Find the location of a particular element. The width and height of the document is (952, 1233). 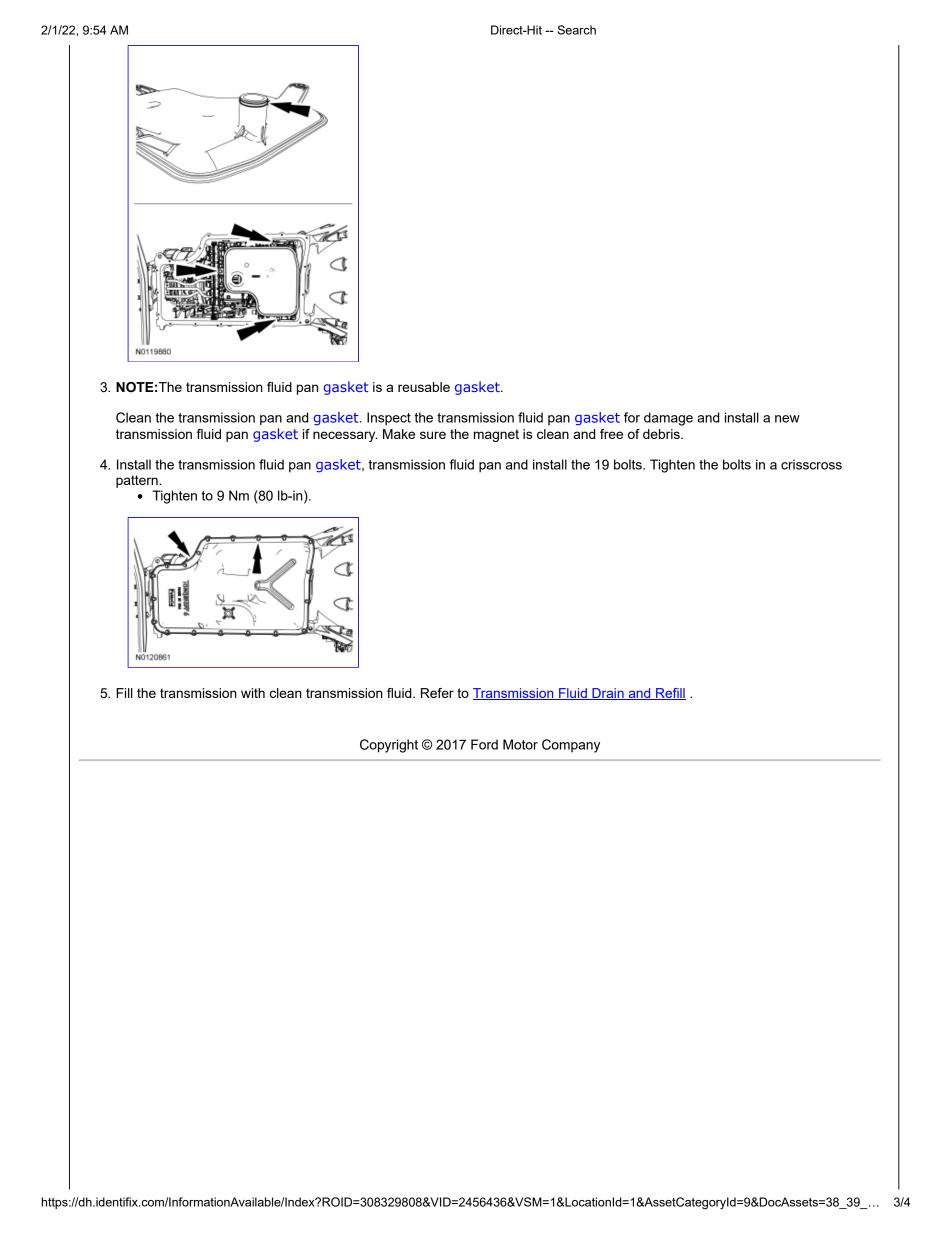

new is located at coordinates (787, 419).
